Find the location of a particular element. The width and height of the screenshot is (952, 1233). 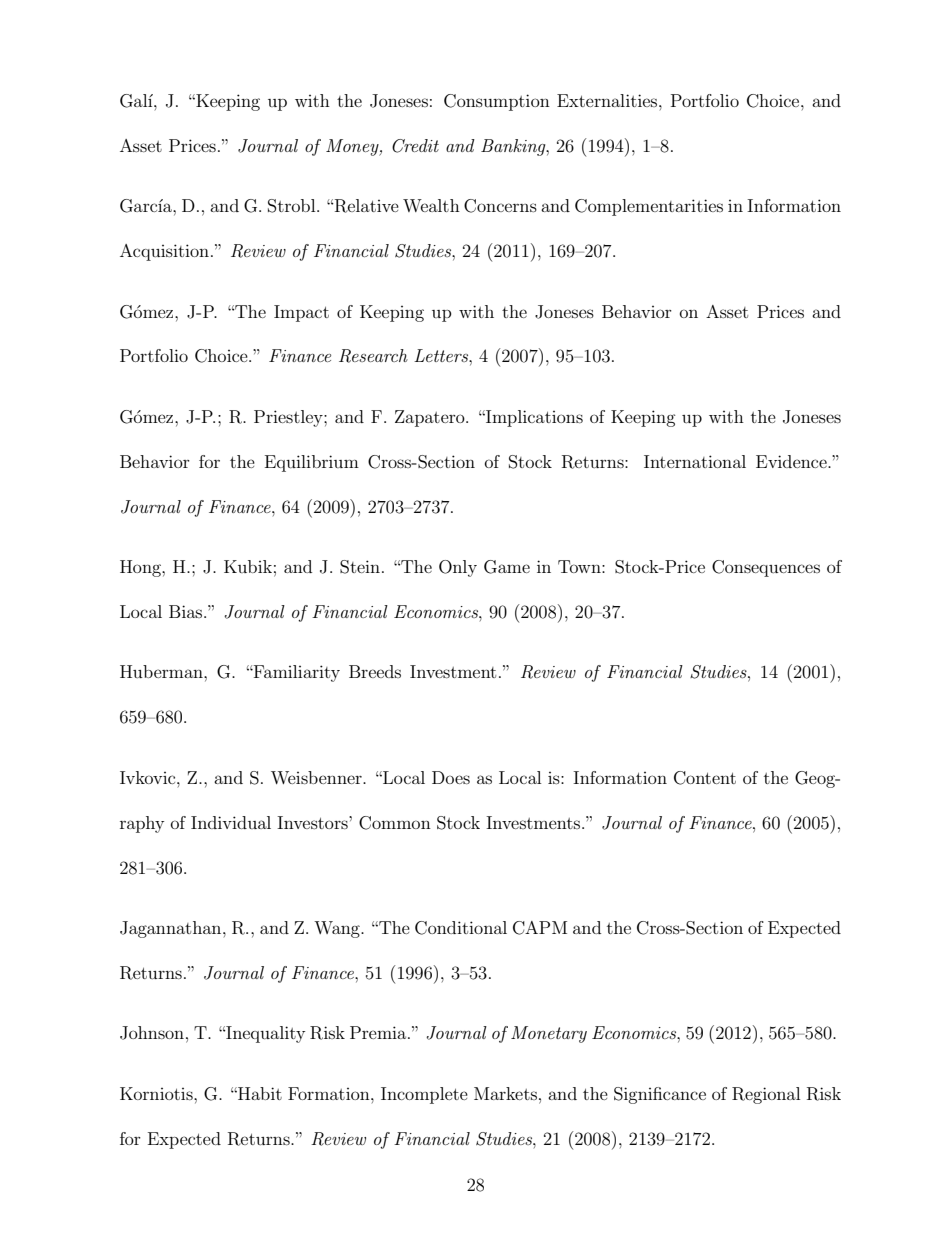

Research is located at coordinates (373, 356).
